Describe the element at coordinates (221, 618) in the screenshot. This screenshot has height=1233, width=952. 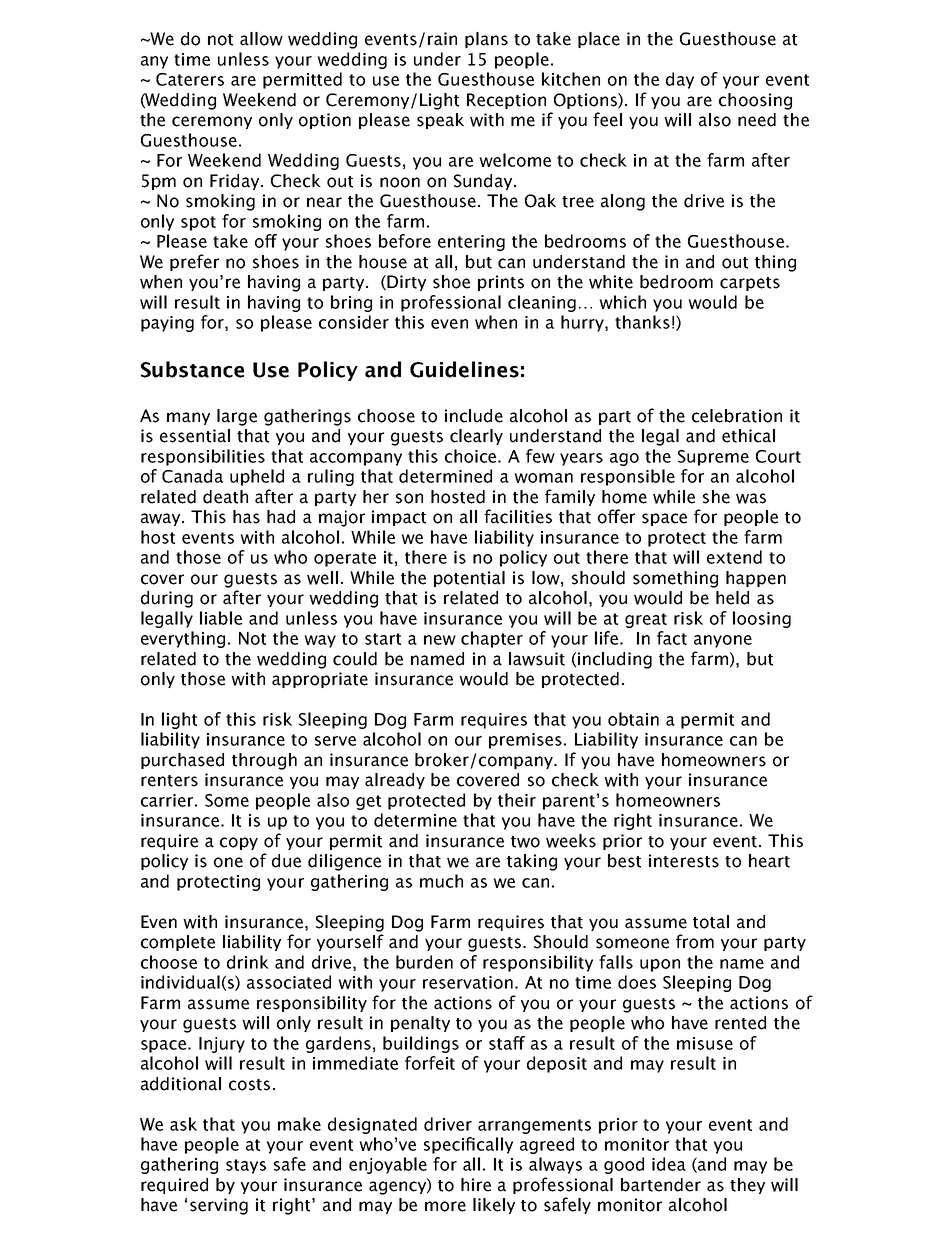
I see `liable` at that location.
